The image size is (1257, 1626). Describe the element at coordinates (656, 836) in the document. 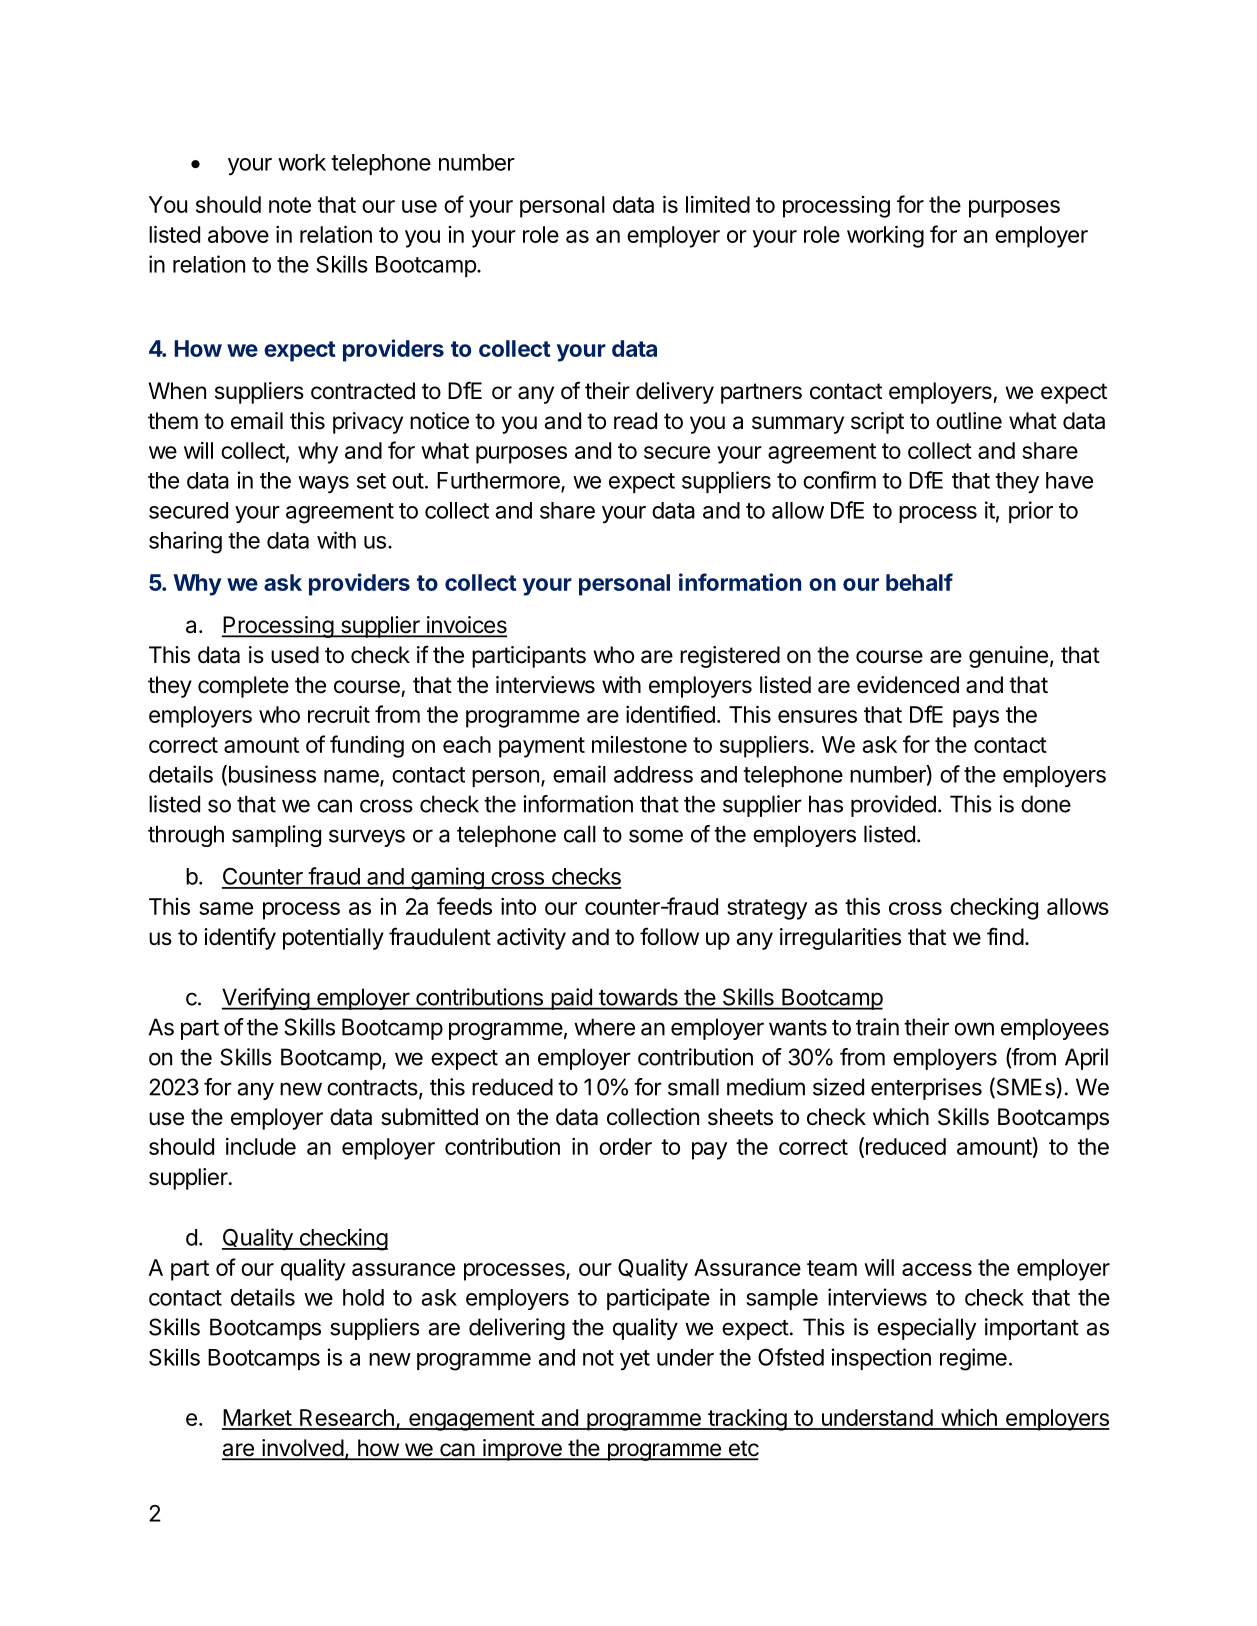

I see `some` at that location.
